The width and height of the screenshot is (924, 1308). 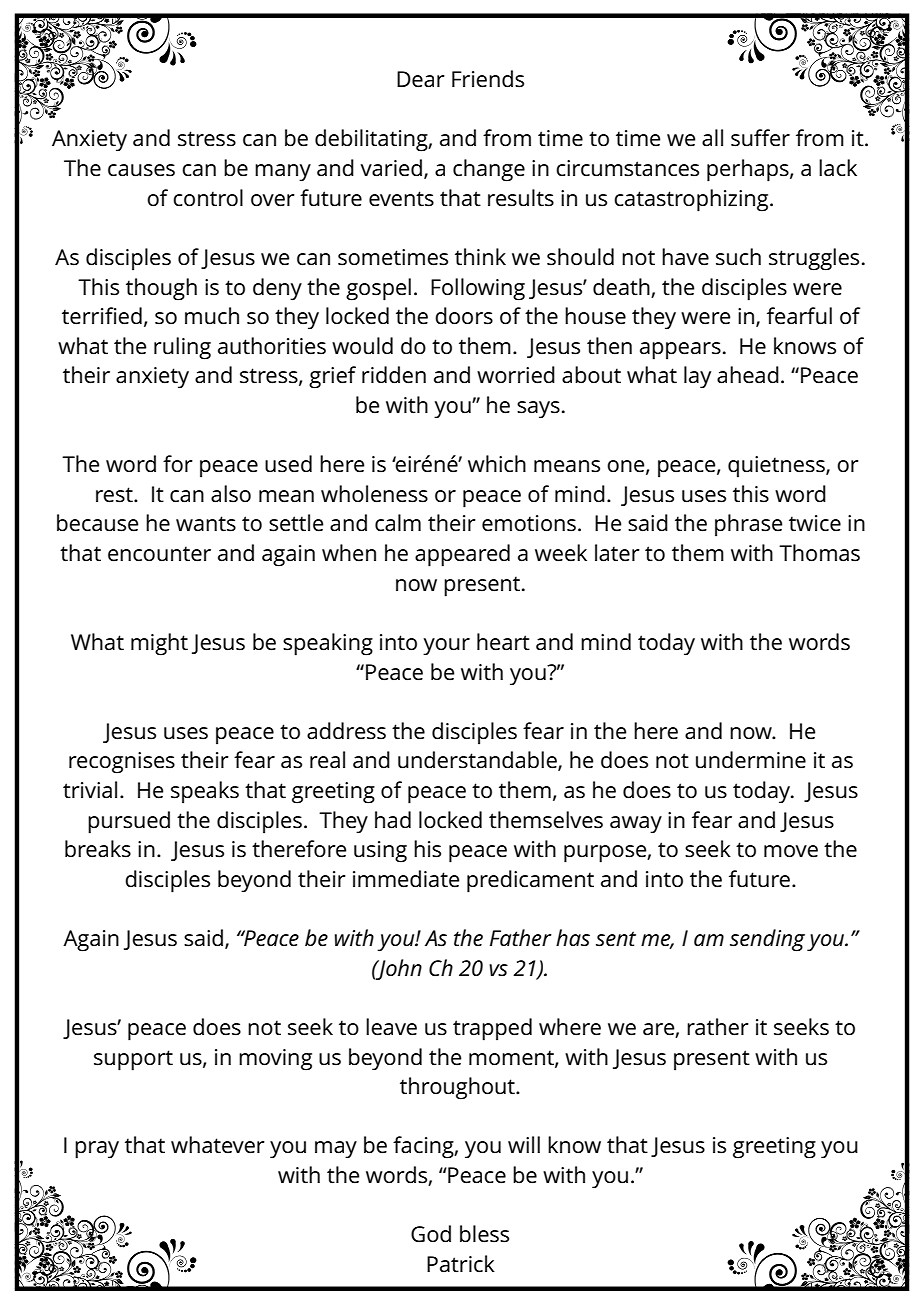 I want to click on control, so click(x=208, y=198).
